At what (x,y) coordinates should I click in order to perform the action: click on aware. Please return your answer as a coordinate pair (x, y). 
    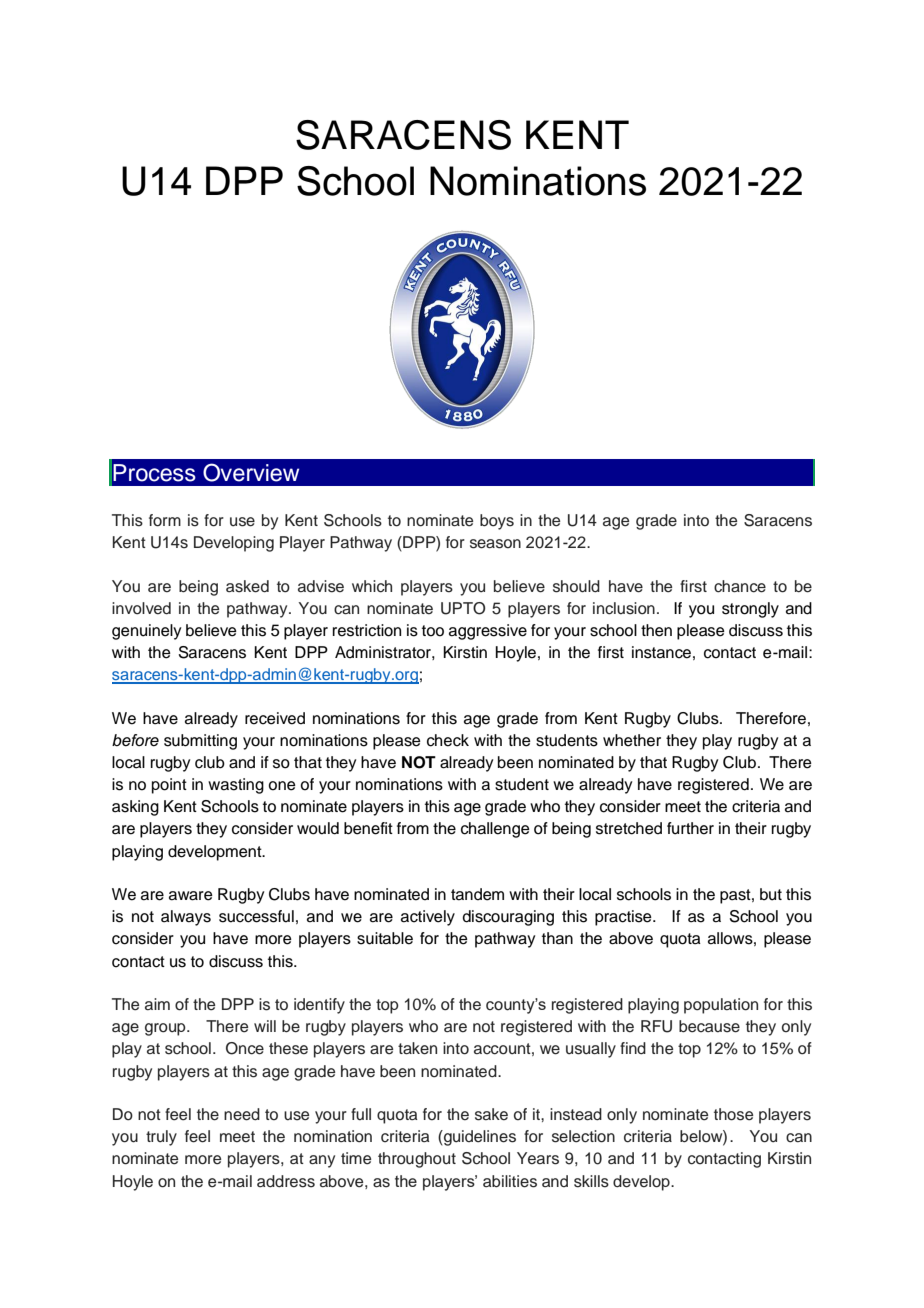
    Looking at the image, I should click on (191, 896).
